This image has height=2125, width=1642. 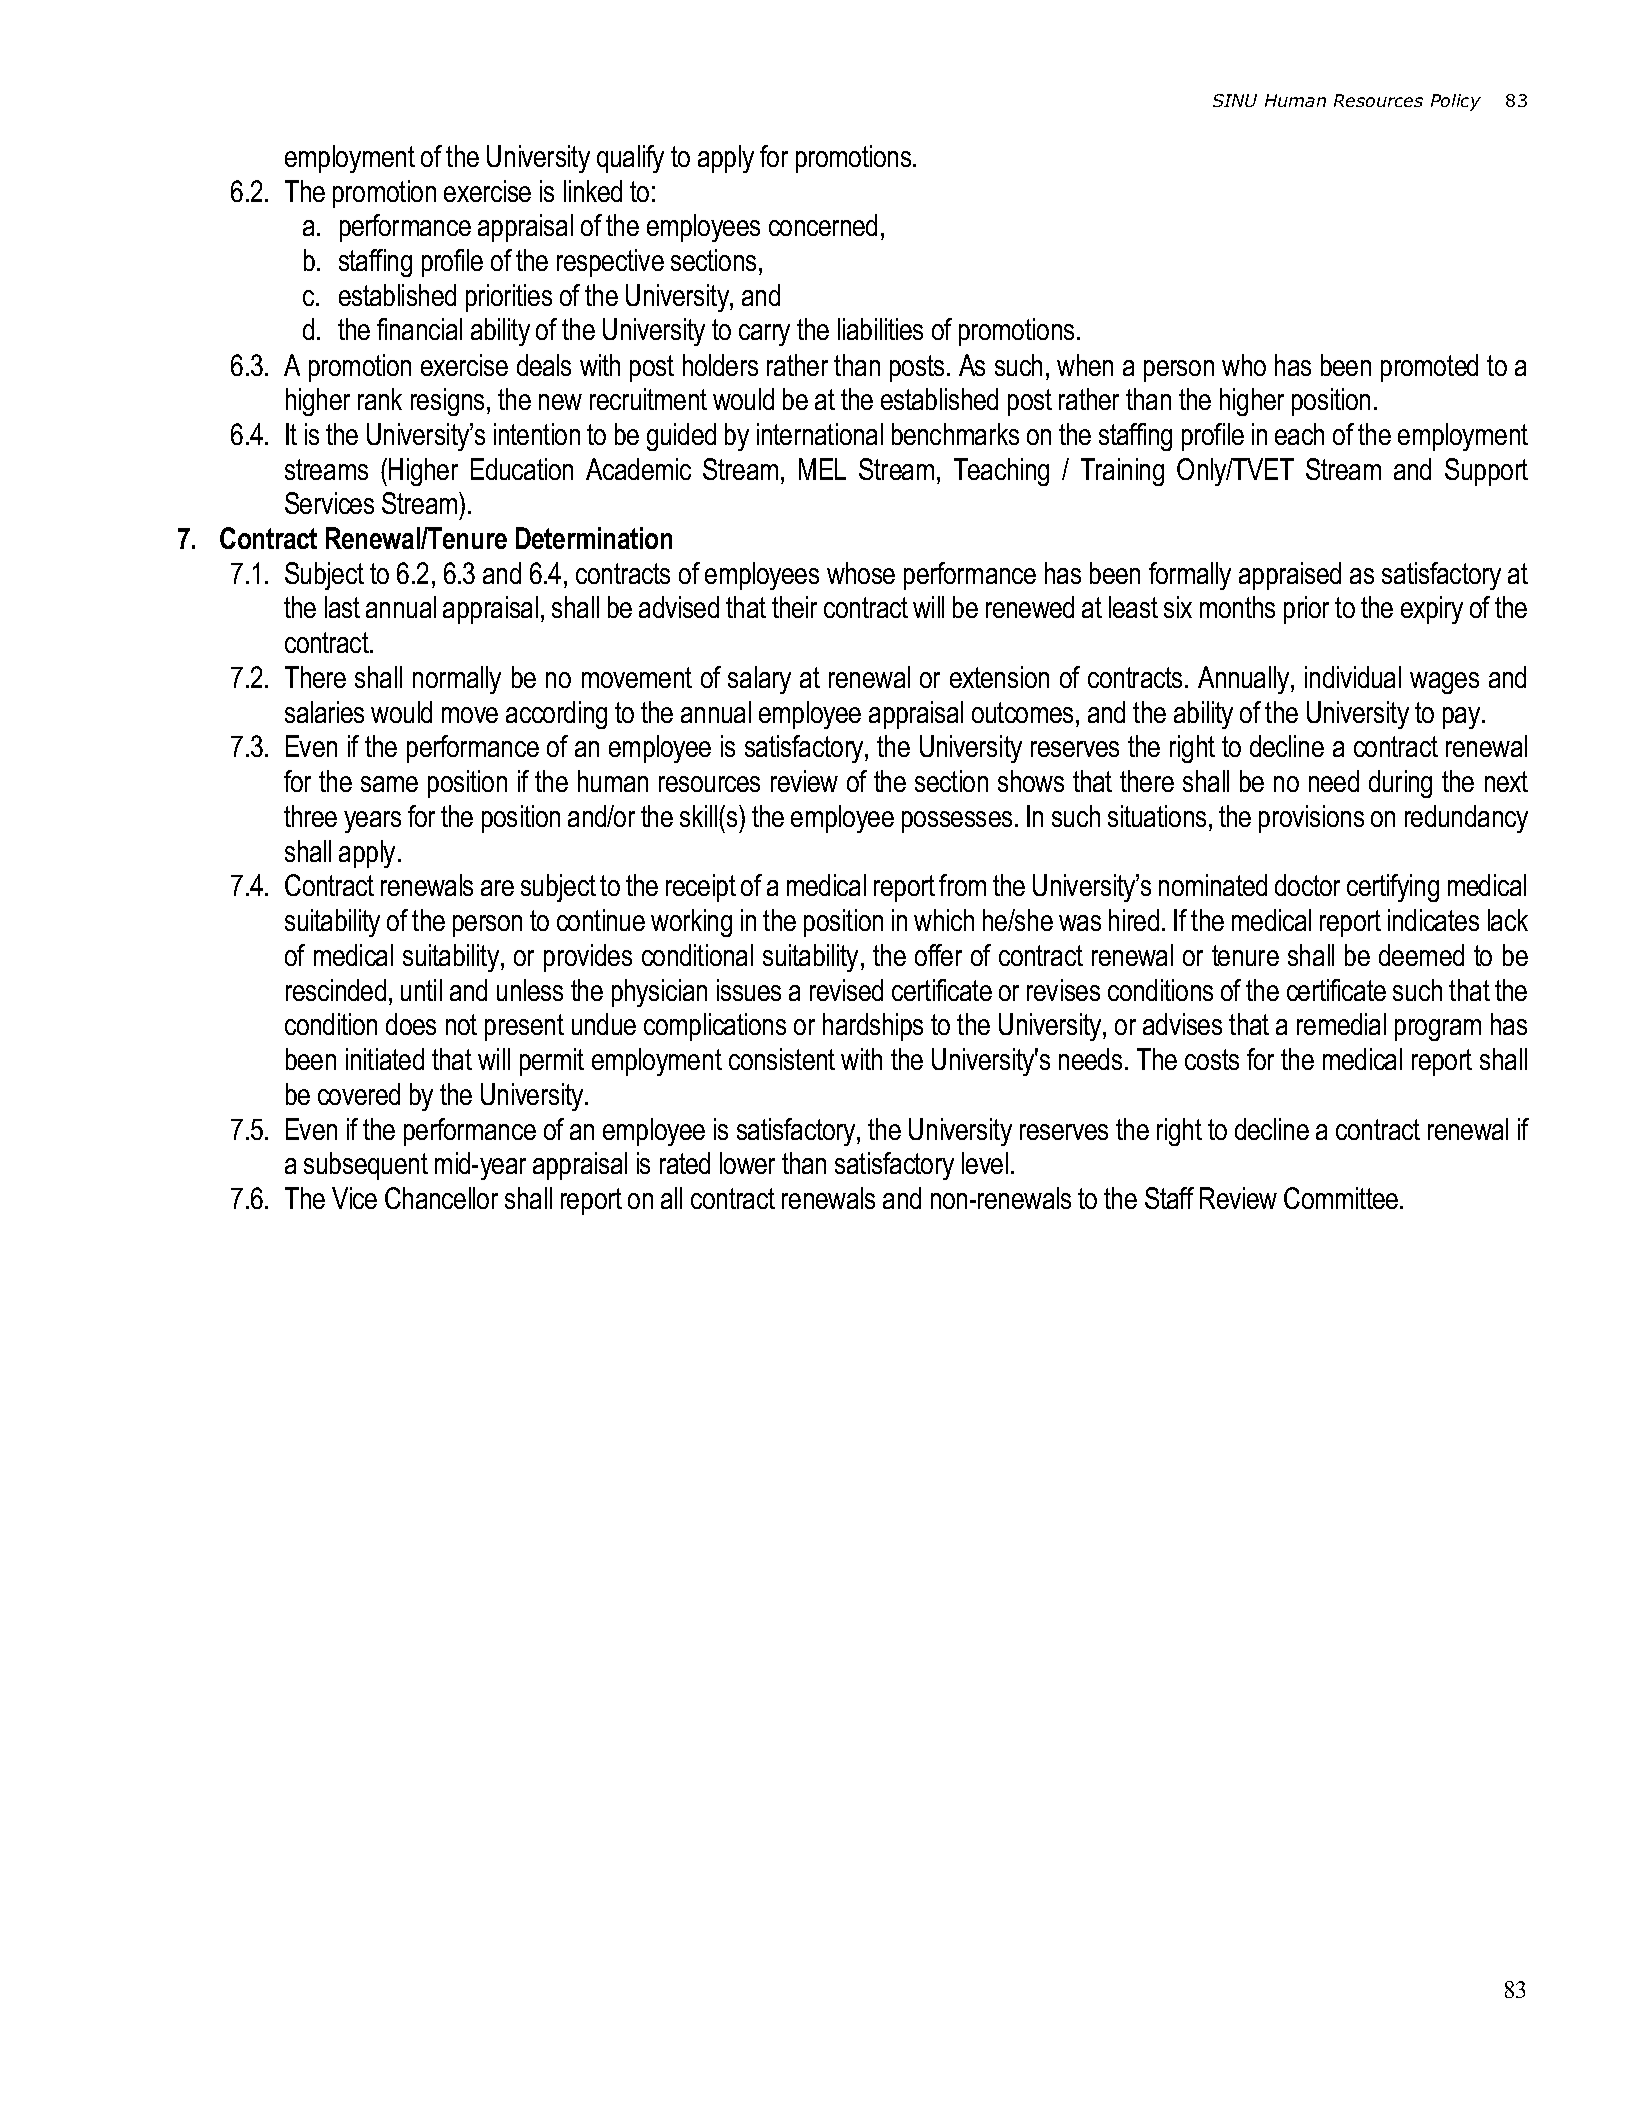 What do you see at coordinates (457, 680) in the image?
I see `normally` at bounding box center [457, 680].
